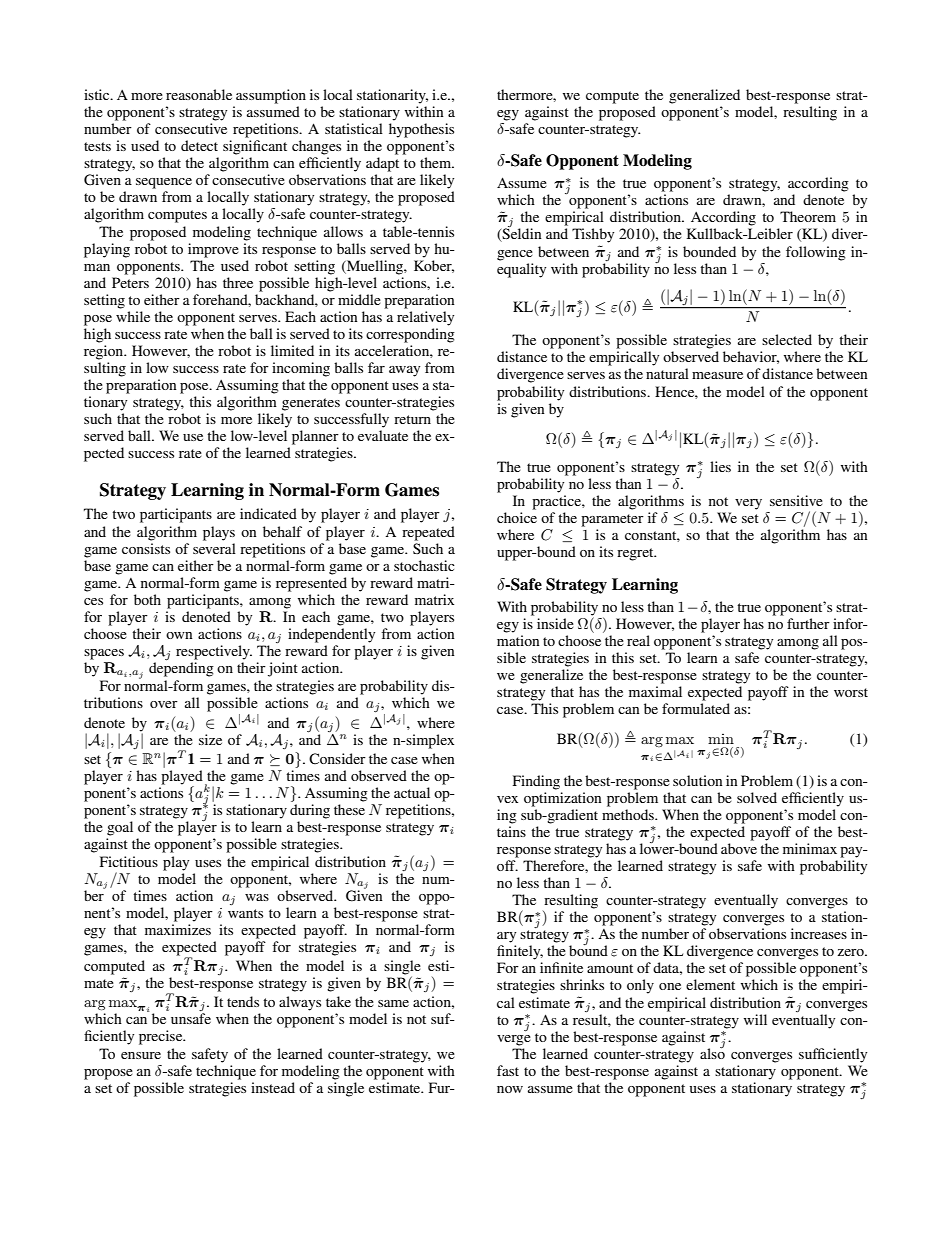 The width and height of the screenshot is (952, 1233). Describe the element at coordinates (141, 1055) in the screenshot. I see `ensure` at that location.
